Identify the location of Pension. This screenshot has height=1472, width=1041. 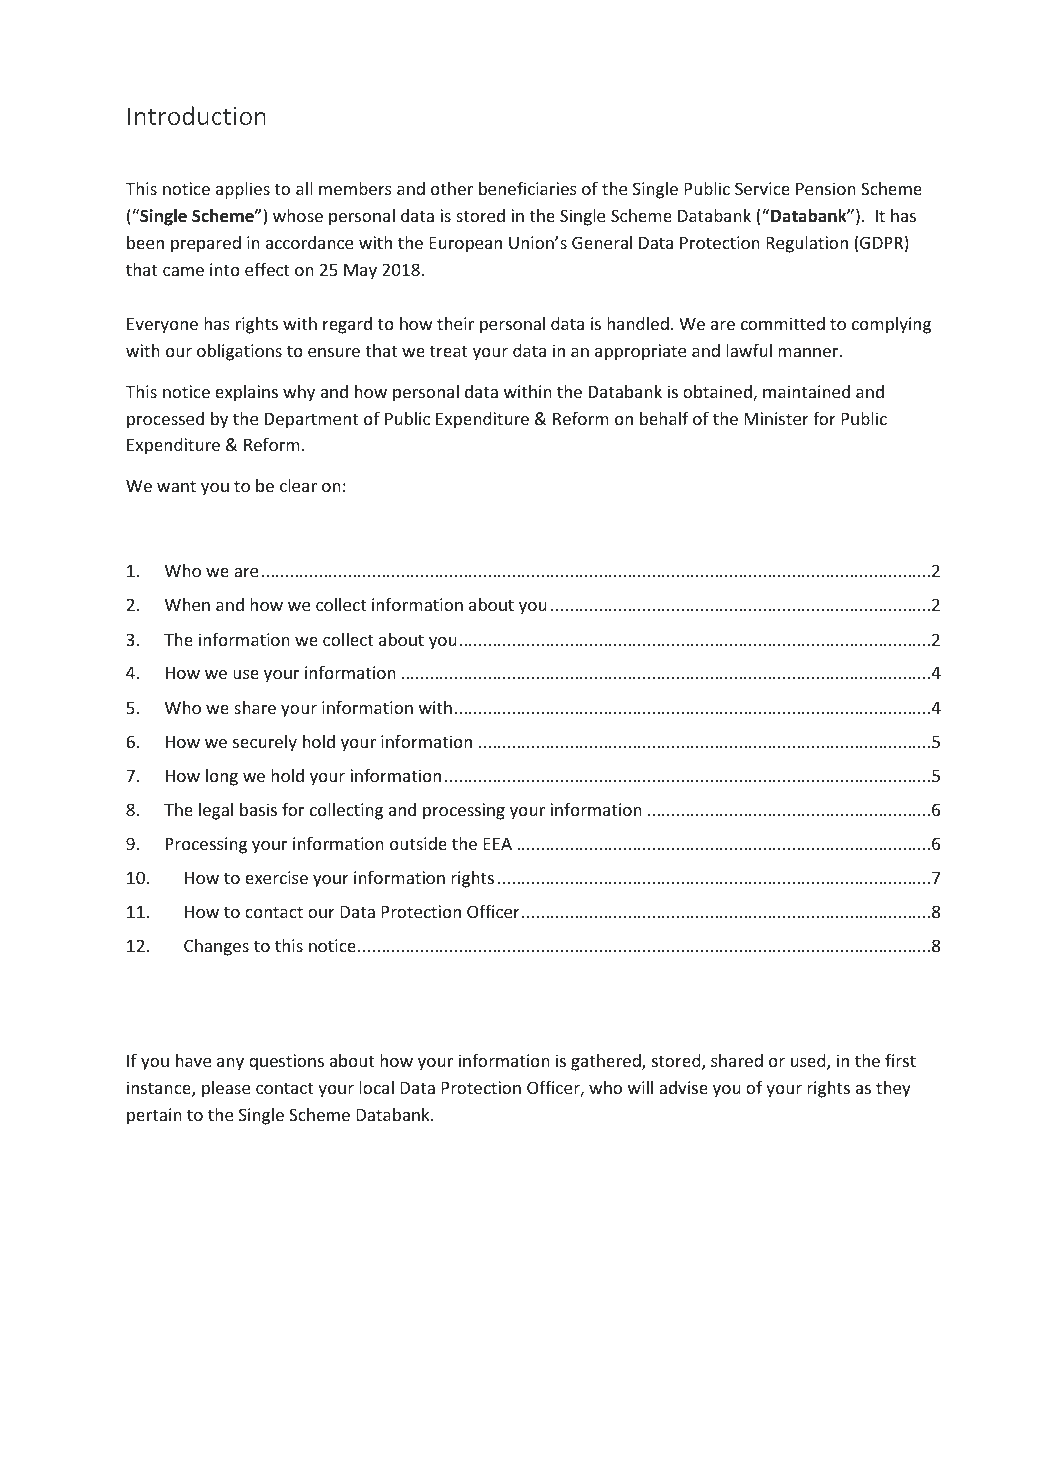
(826, 188).
